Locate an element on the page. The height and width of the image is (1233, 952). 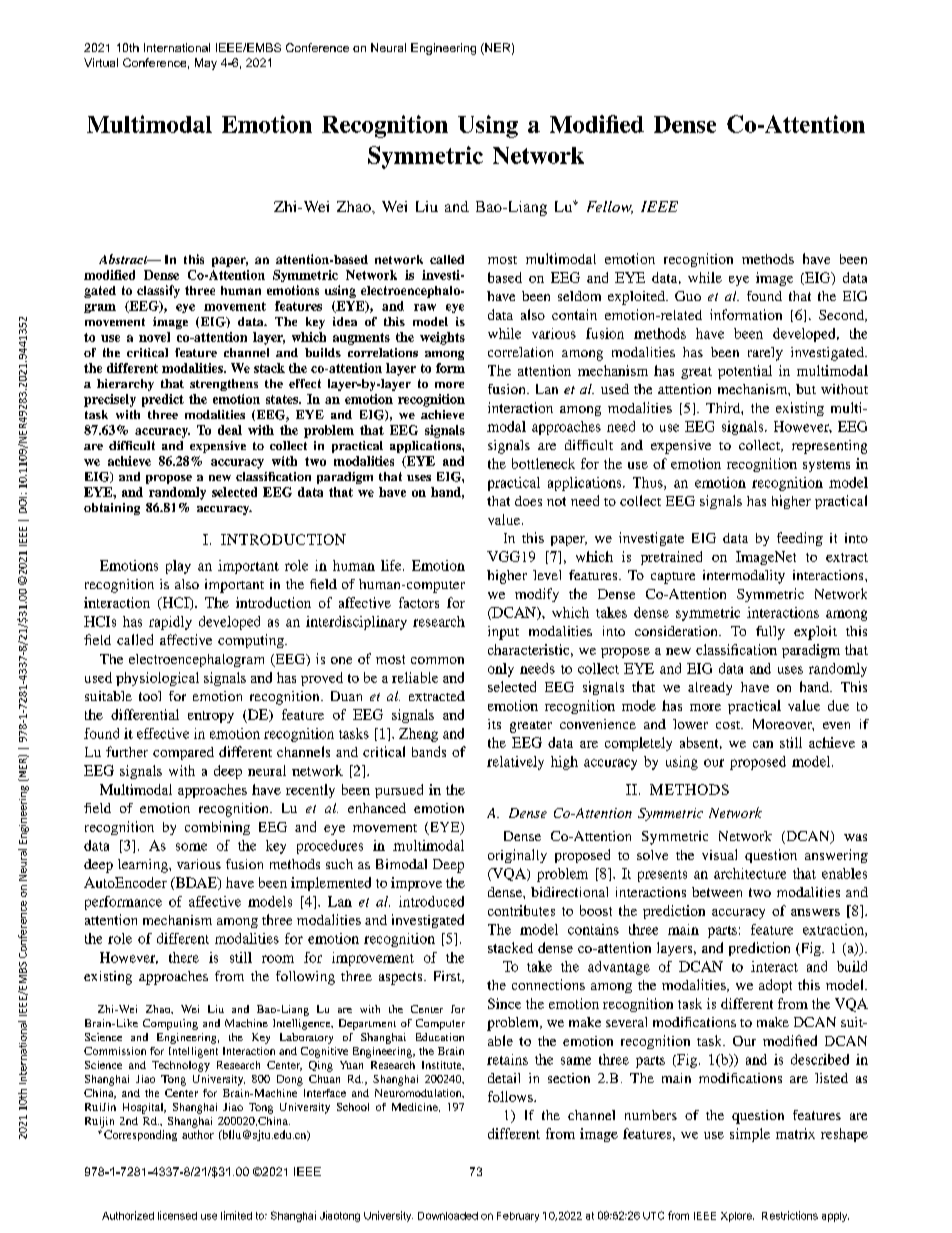
input is located at coordinates (503, 633).
